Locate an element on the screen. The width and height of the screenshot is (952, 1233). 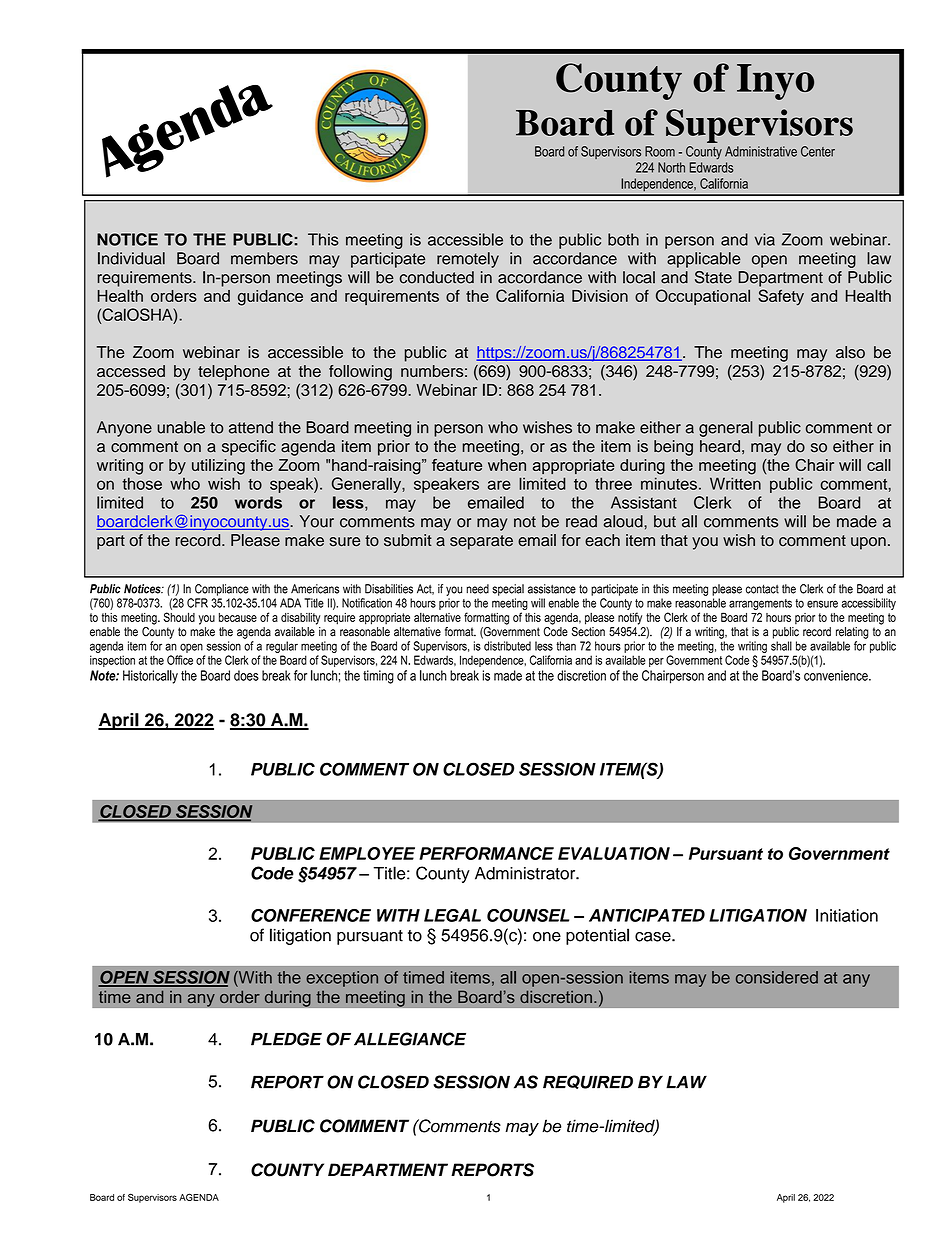
when is located at coordinates (507, 465).
